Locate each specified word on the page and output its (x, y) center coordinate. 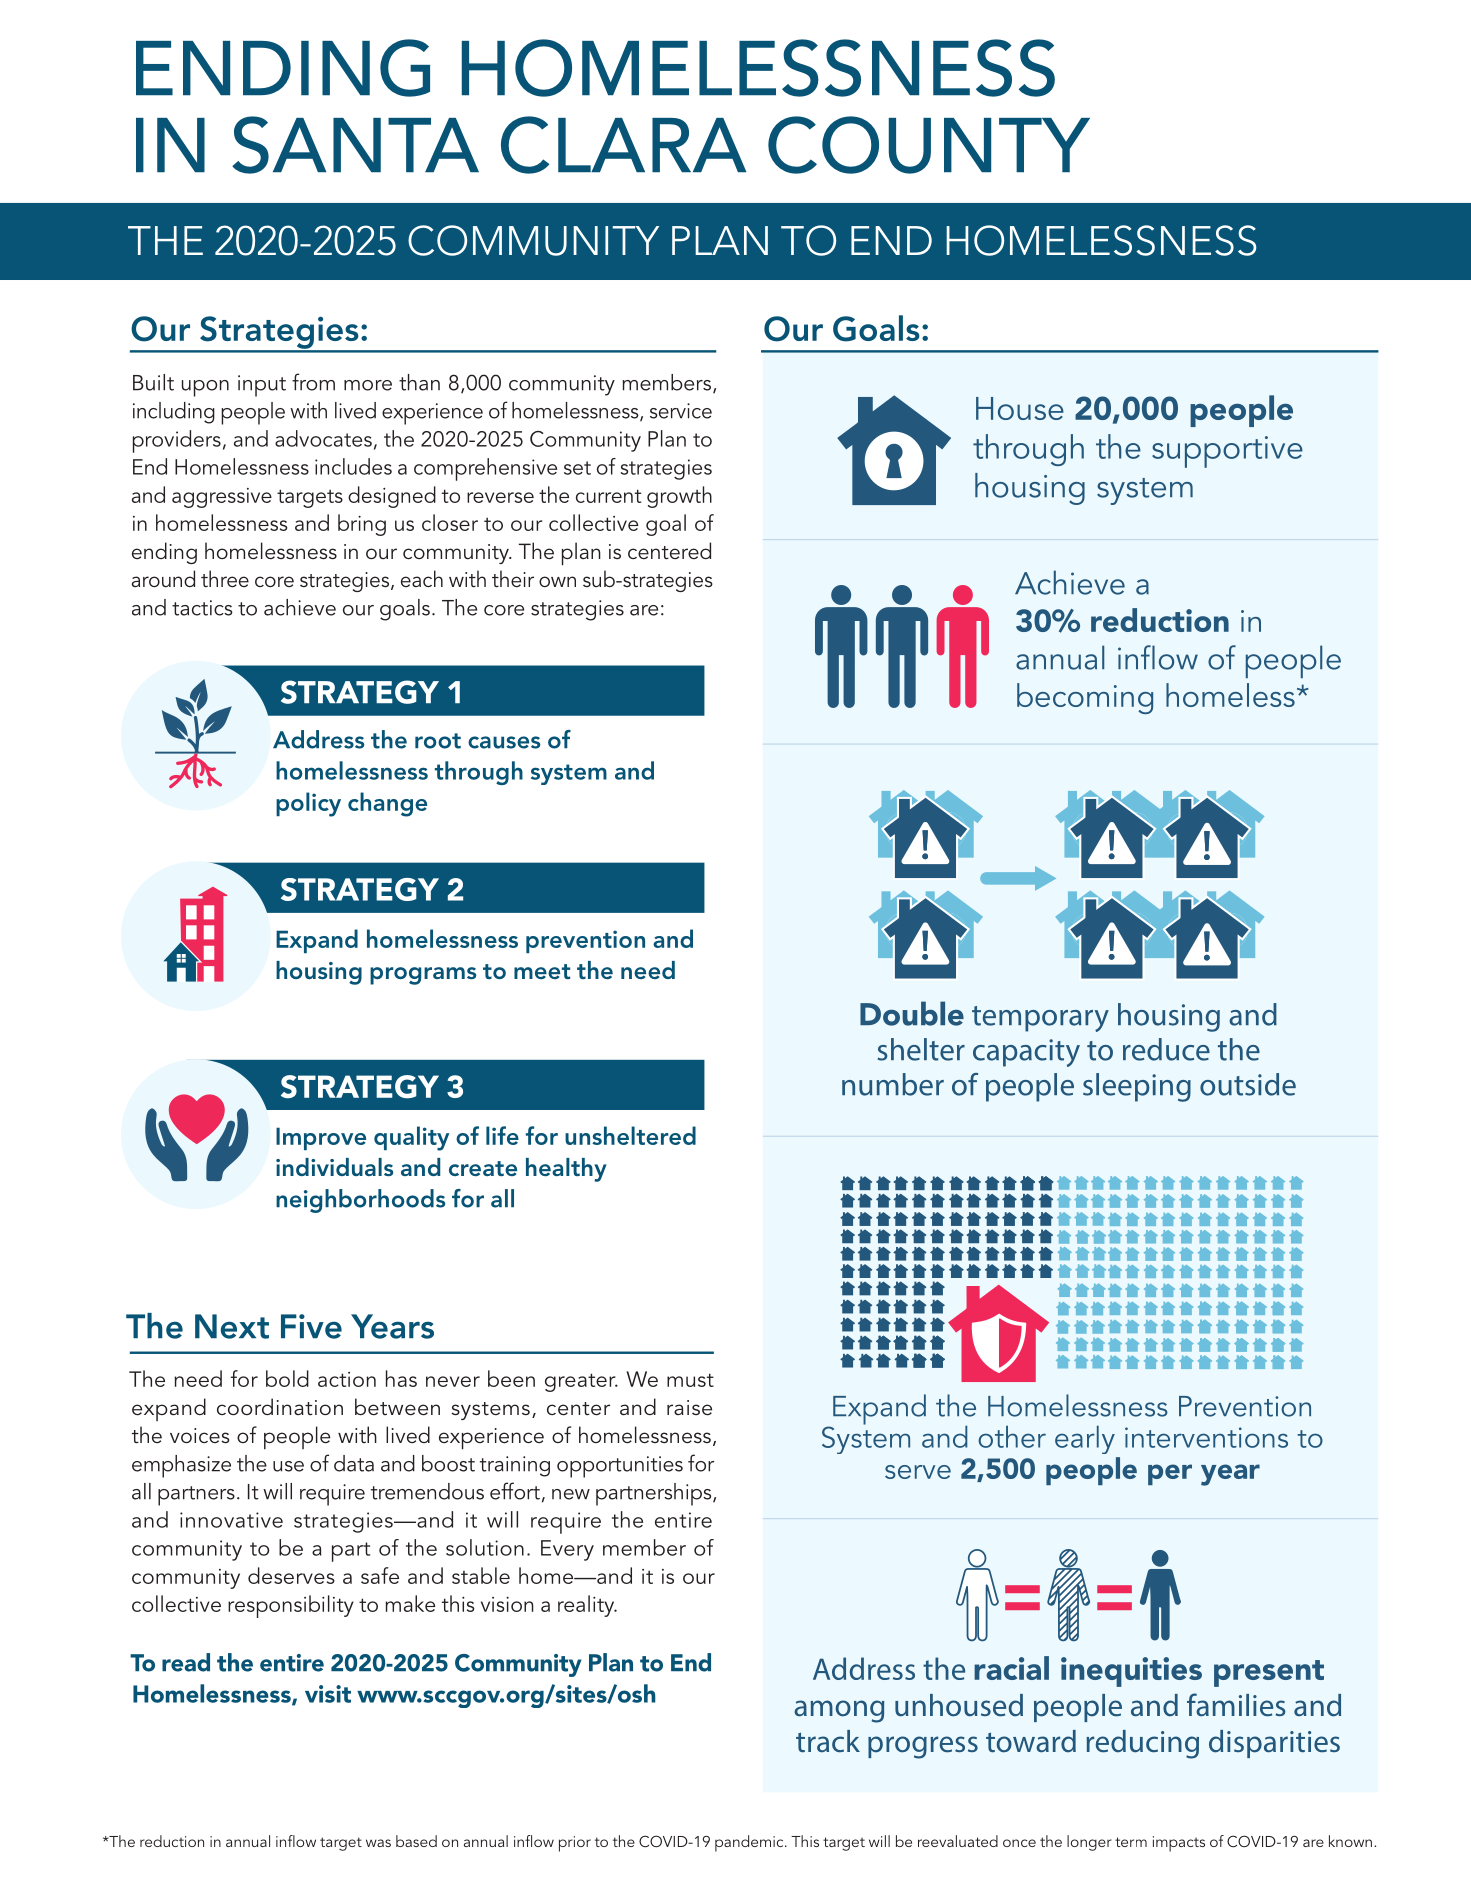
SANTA (355, 145)
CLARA (623, 145)
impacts (1179, 1844)
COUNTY (929, 145)
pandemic (750, 1843)
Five (311, 1326)
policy (308, 804)
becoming (1085, 698)
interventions (1206, 1437)
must (690, 1380)
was (378, 1843)
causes (504, 742)
